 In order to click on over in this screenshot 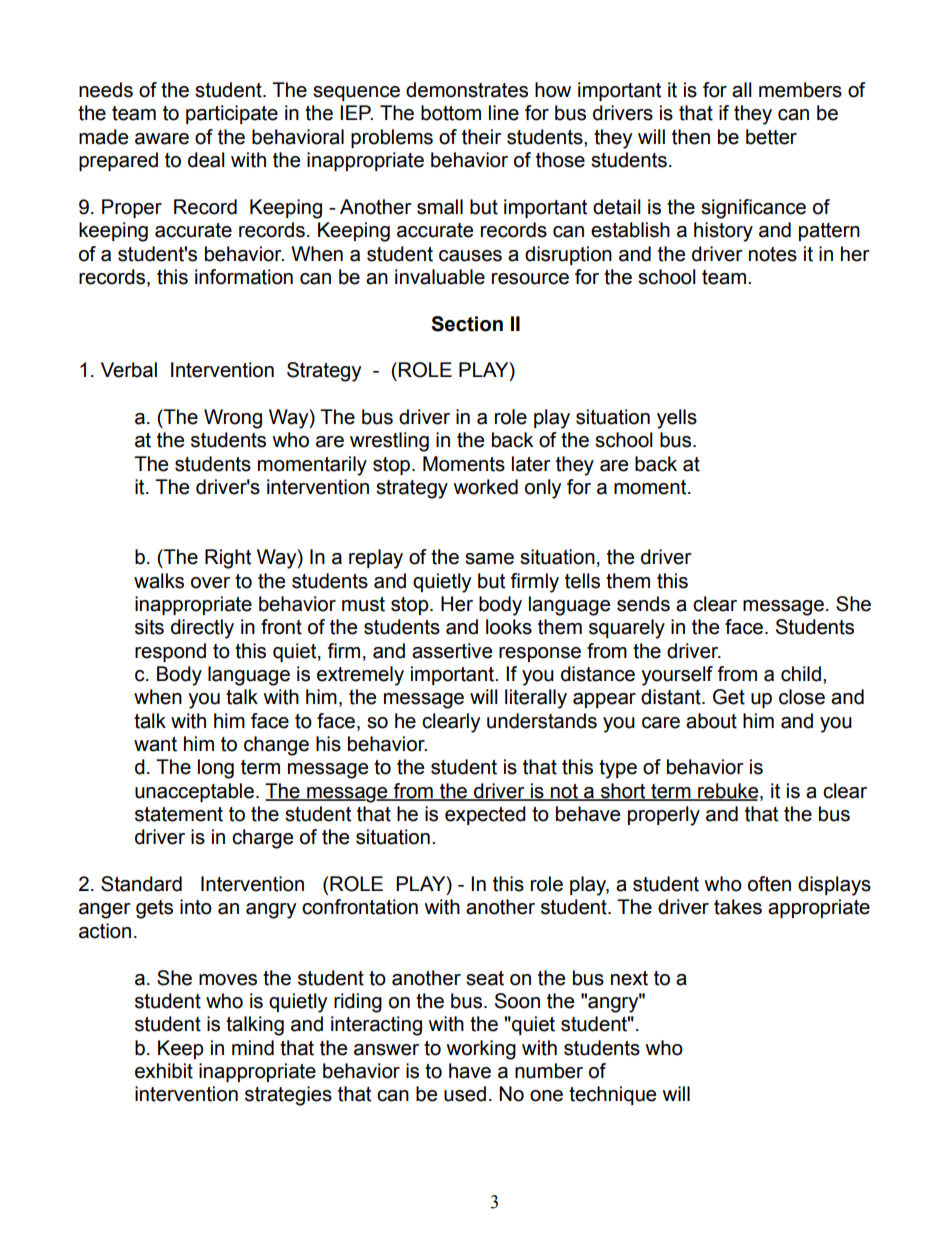, I will do `click(210, 583)`.
